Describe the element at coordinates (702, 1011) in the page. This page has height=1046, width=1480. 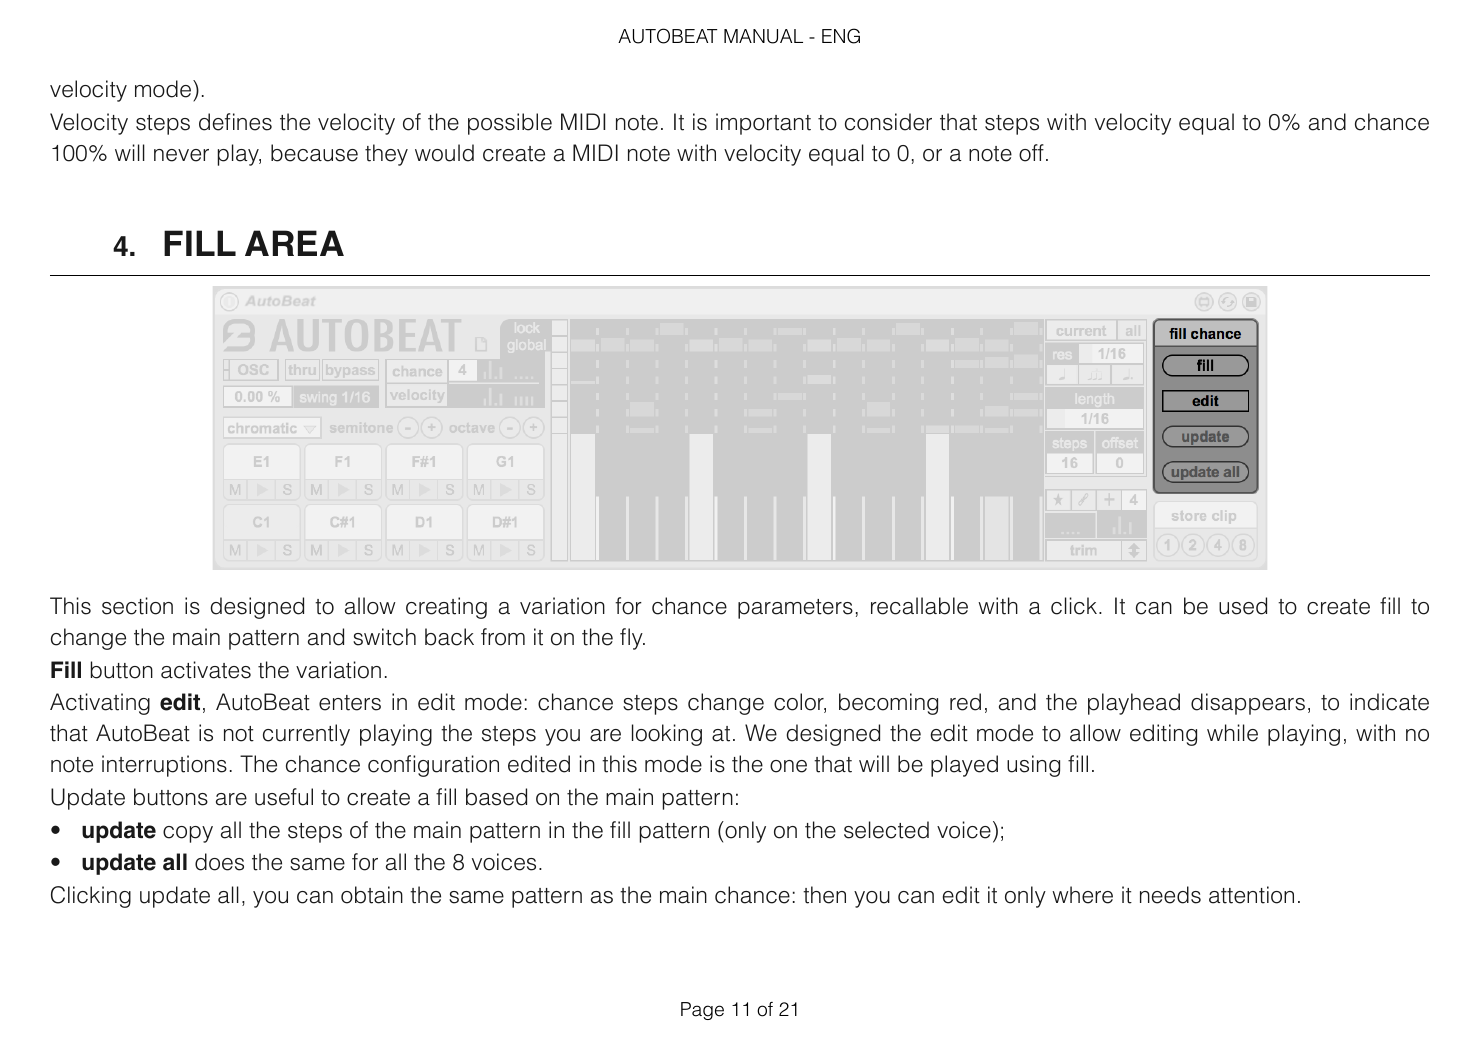
I see `Page` at that location.
